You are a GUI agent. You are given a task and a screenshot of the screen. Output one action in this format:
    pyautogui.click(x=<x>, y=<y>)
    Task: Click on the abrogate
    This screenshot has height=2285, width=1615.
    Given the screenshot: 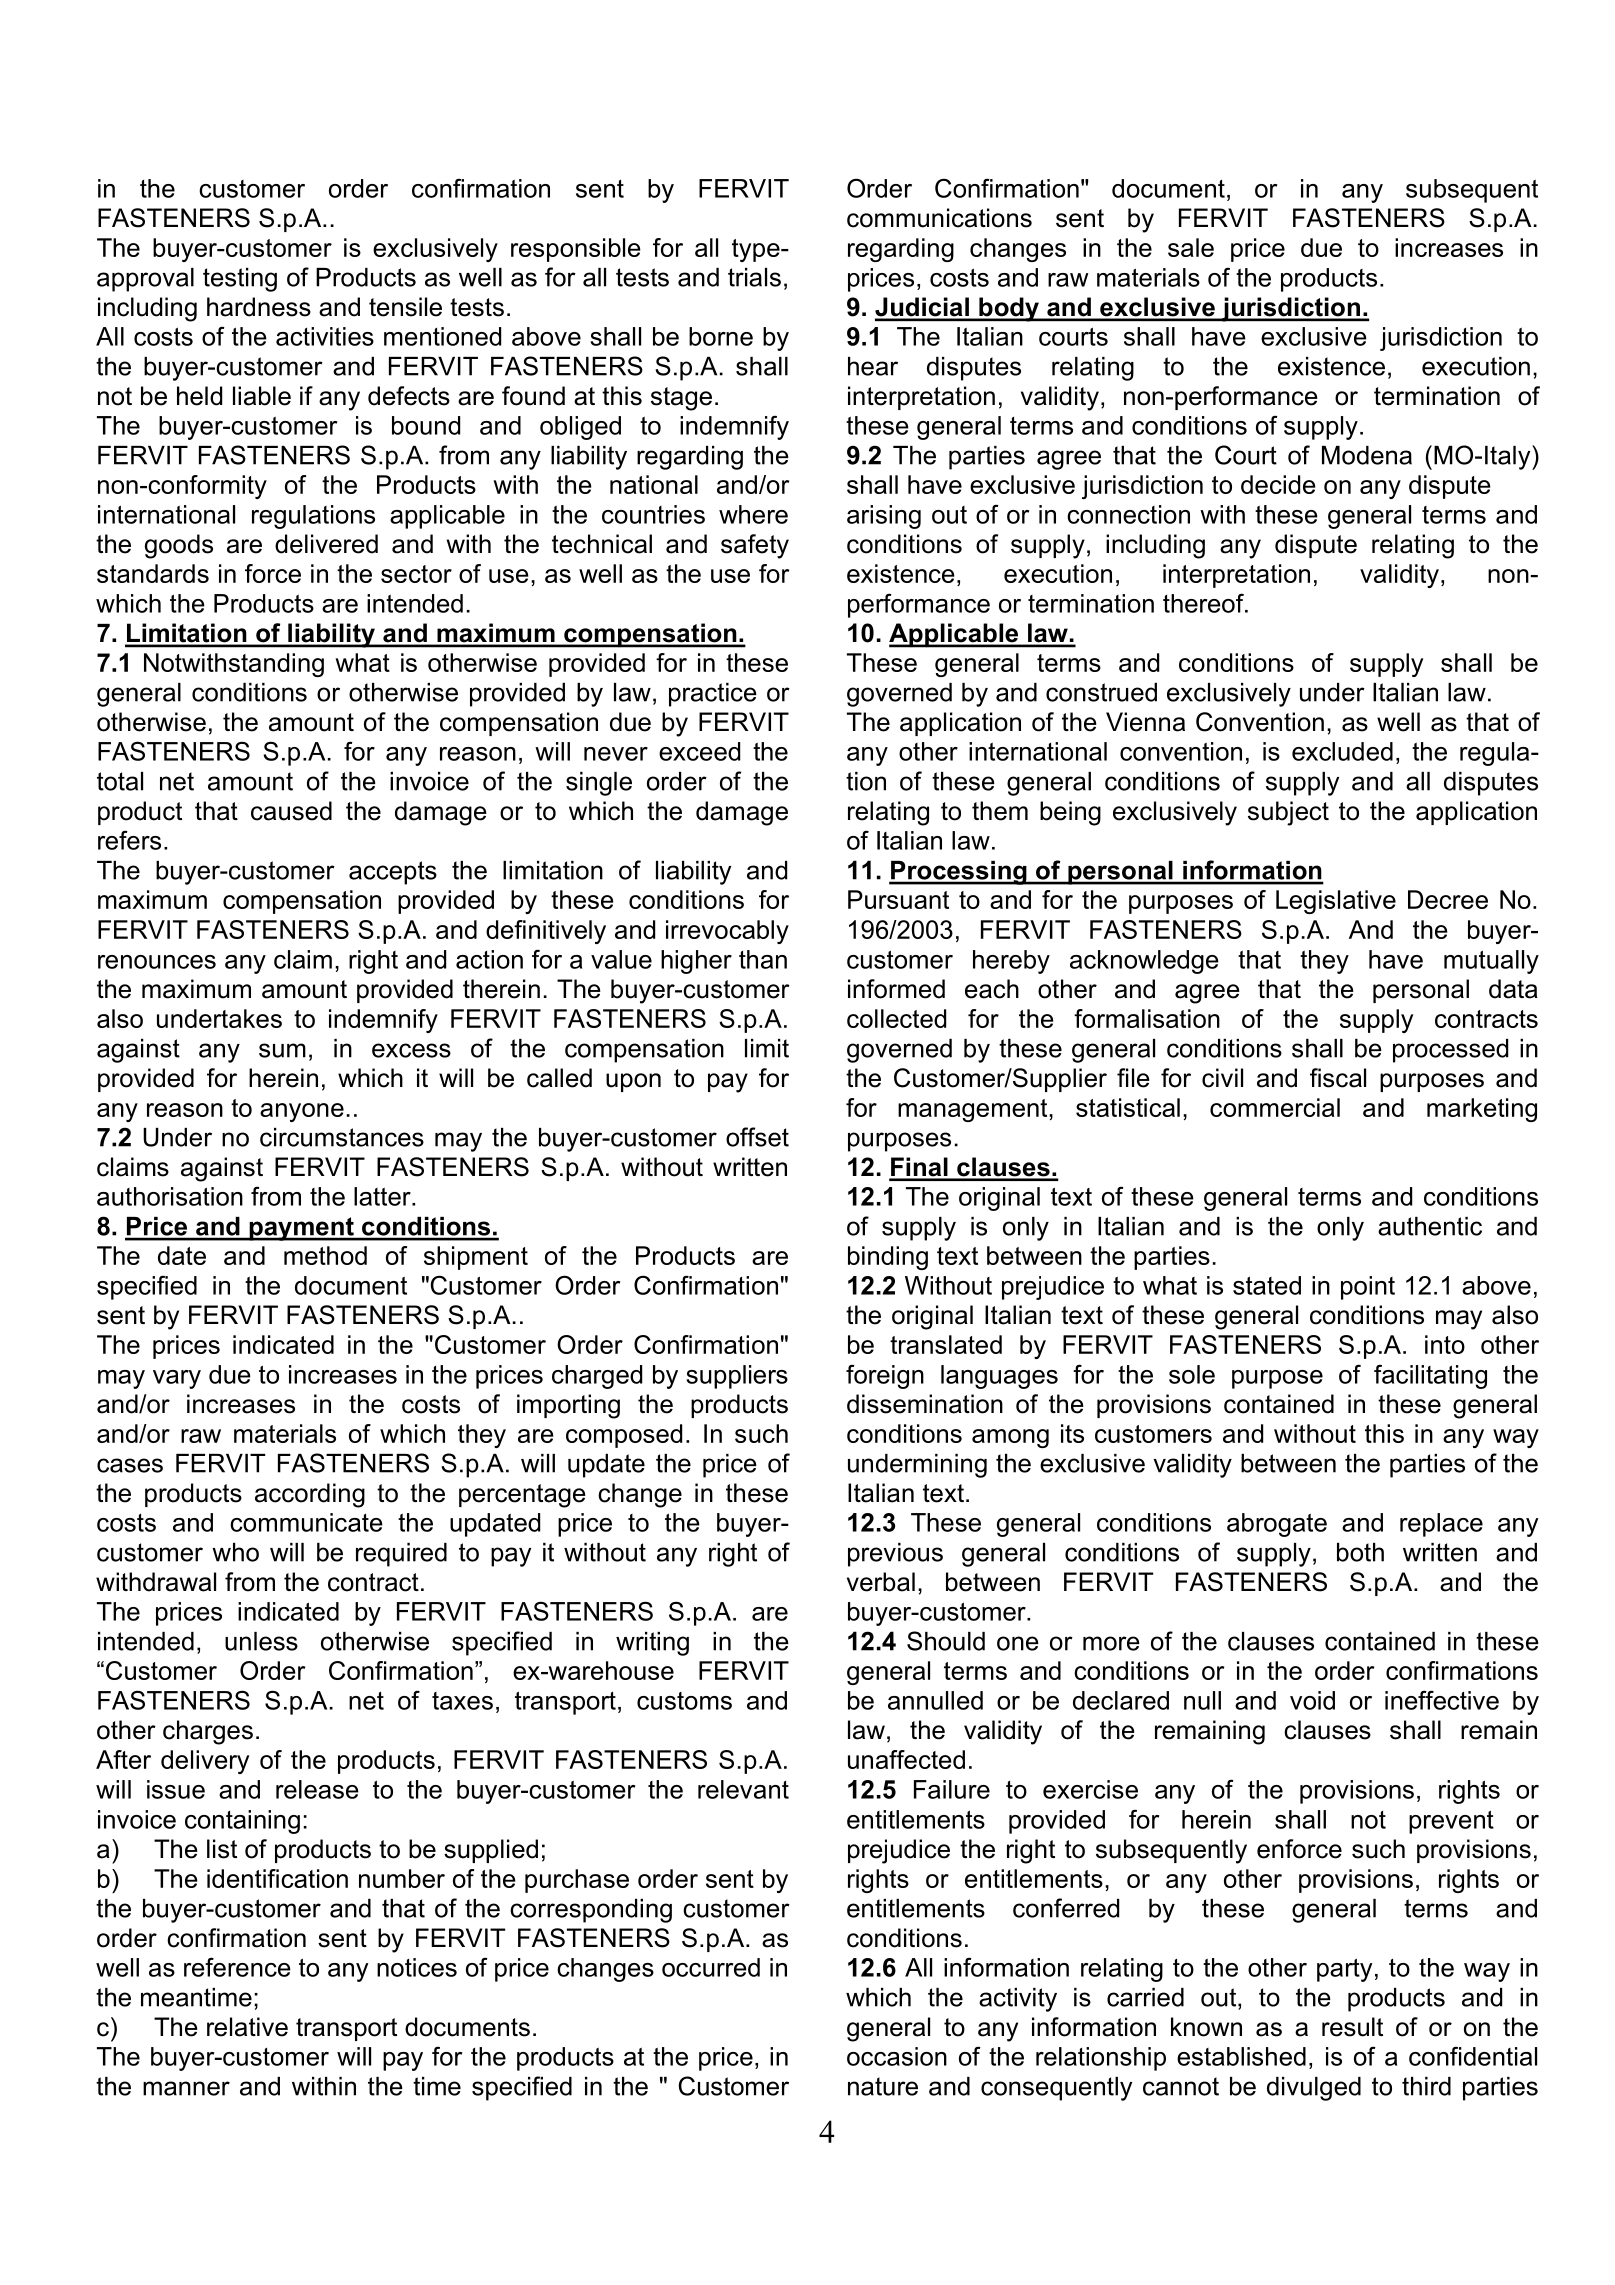 What is the action you would take?
    pyautogui.click(x=1277, y=1525)
